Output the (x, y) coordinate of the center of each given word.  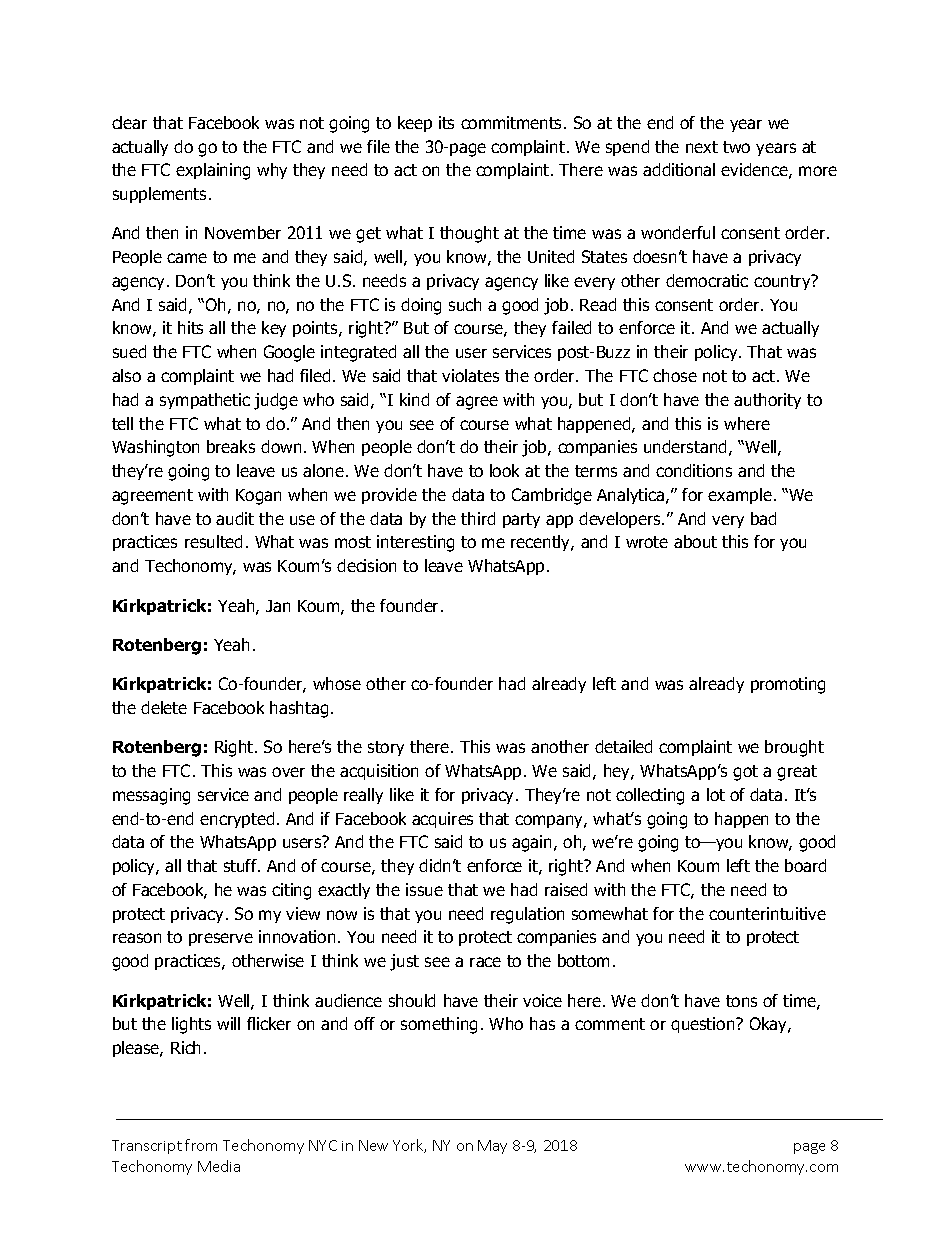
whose (337, 683)
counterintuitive (767, 913)
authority (767, 401)
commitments (513, 122)
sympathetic (205, 401)
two (736, 147)
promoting (788, 685)
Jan (278, 606)
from (201, 1145)
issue (424, 889)
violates (470, 375)
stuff (242, 865)
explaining (213, 171)
